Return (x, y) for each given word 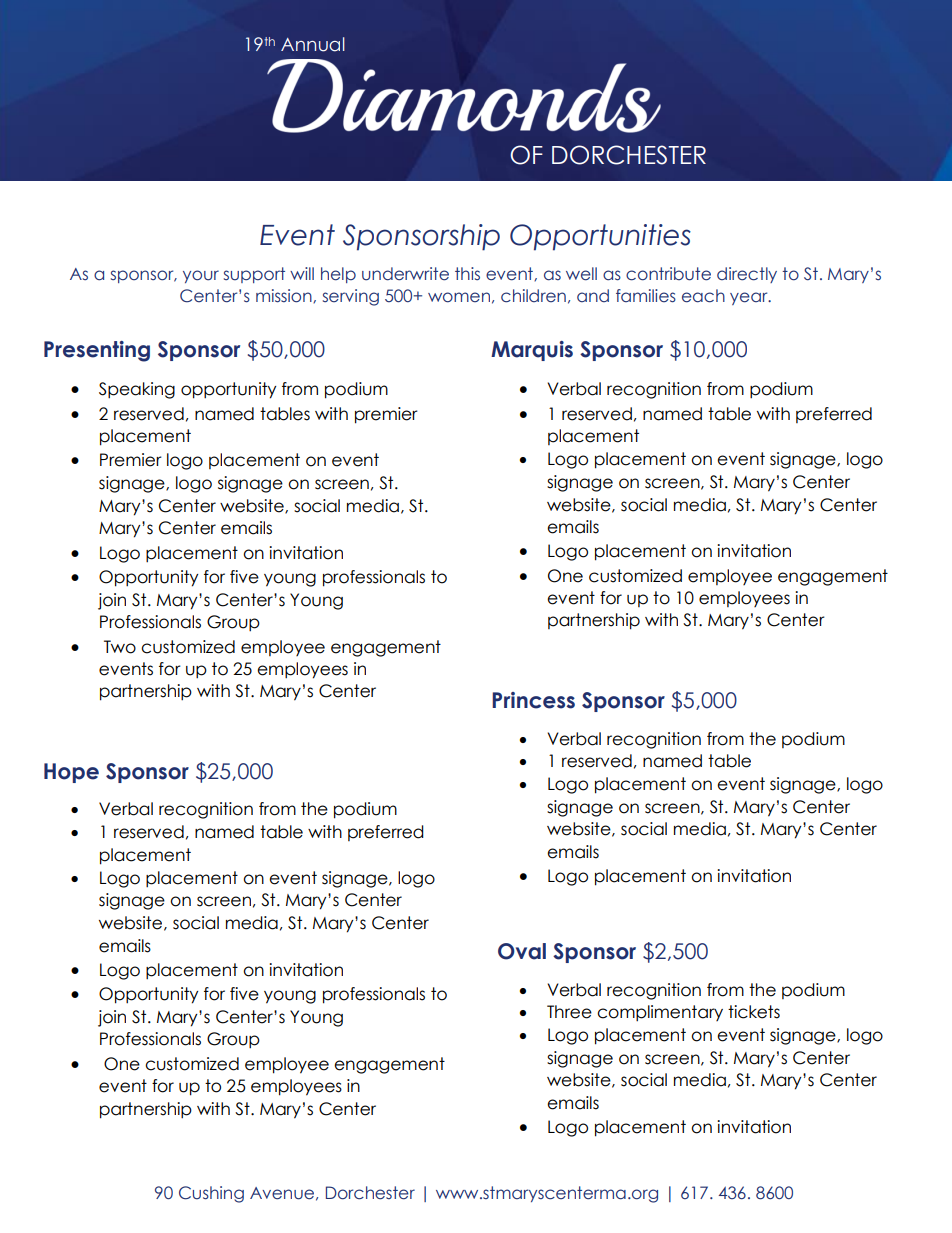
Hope (71, 773)
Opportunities (600, 237)
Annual (313, 44)
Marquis (532, 351)
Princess (533, 700)
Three (569, 1012)
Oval (522, 951)
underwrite (405, 274)
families (646, 296)
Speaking (137, 390)
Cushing (211, 1194)
